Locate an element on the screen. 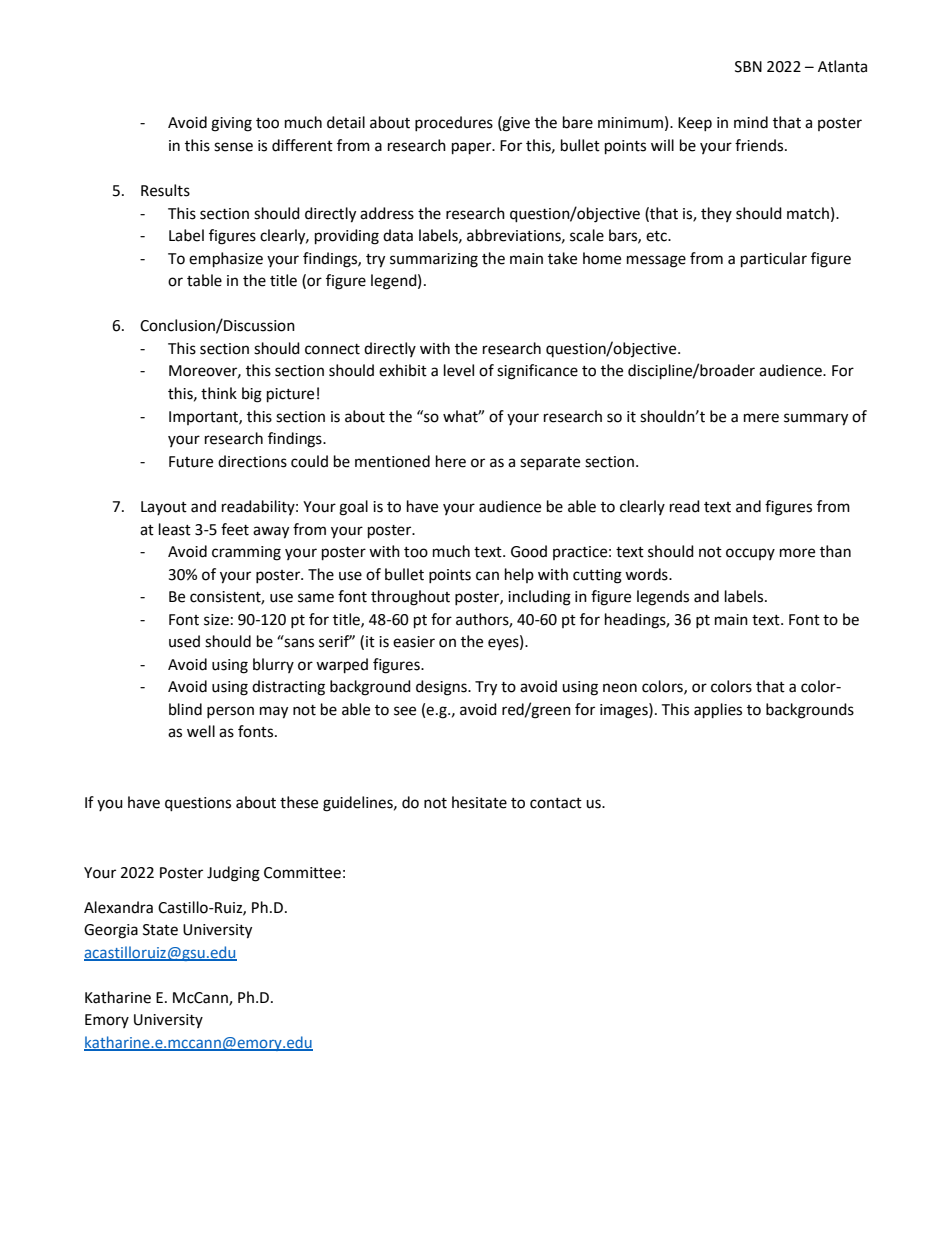  hesitate is located at coordinates (479, 802).
